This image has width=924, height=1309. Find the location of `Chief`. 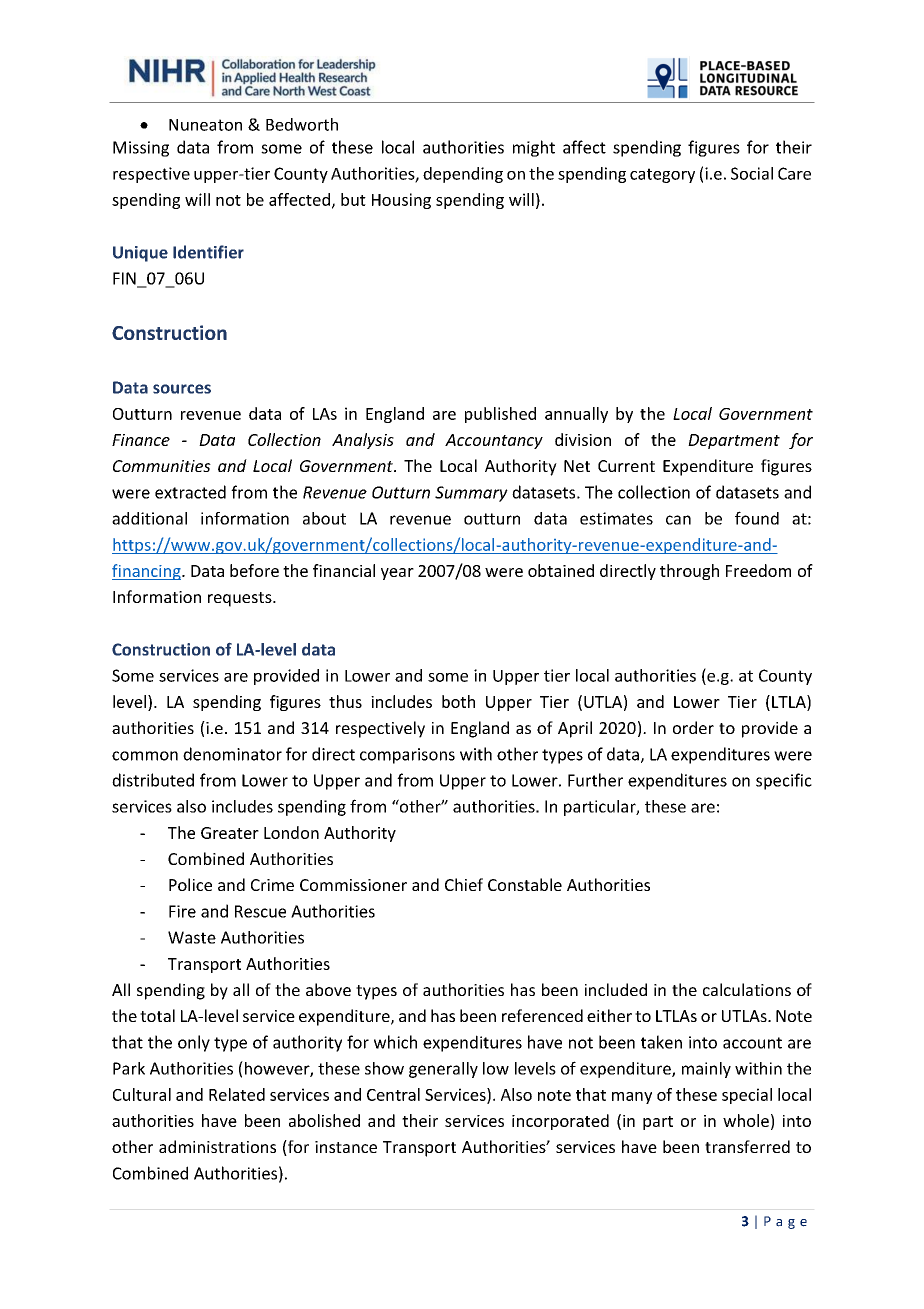

Chief is located at coordinates (464, 884).
